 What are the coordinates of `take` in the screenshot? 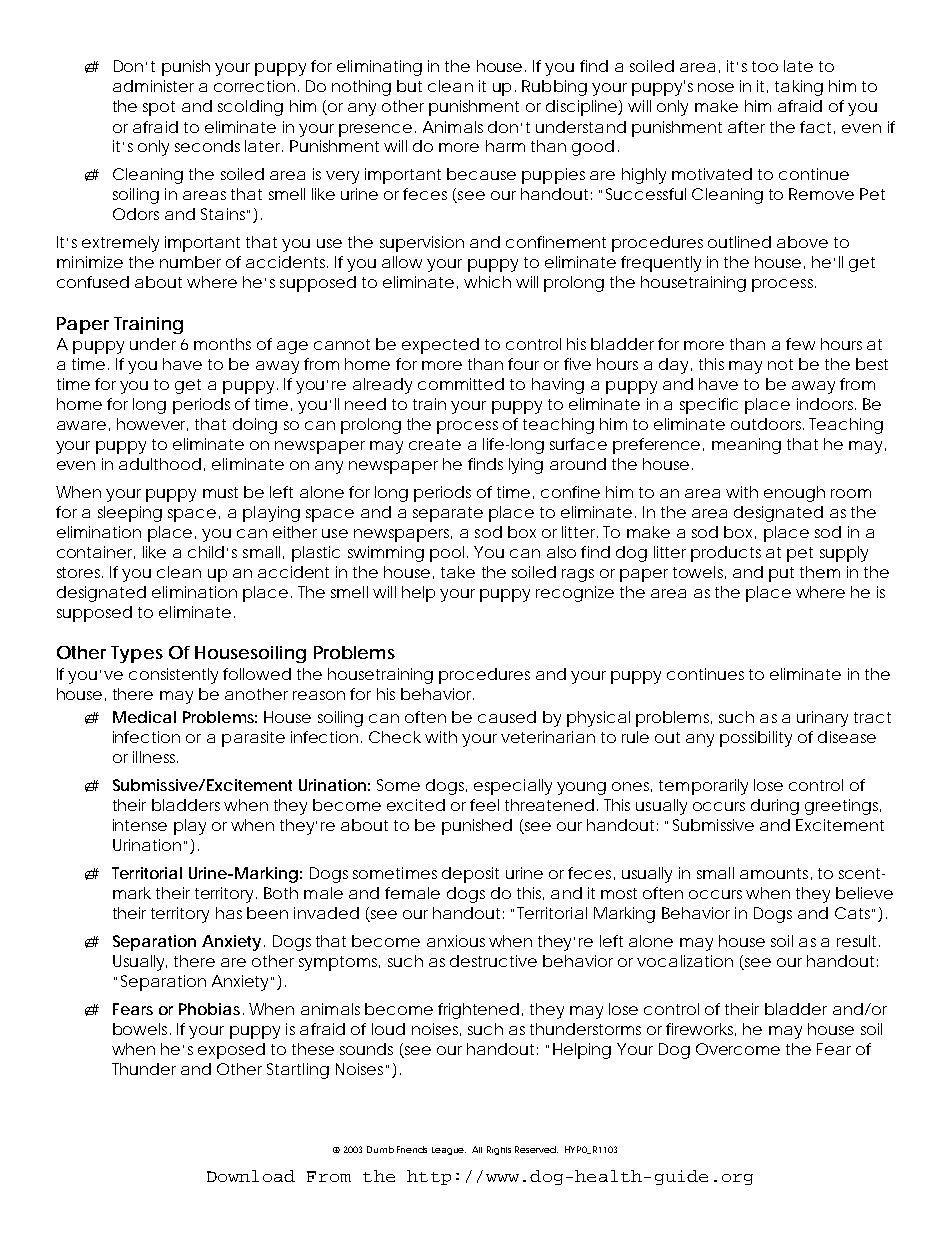 It's located at (458, 572).
